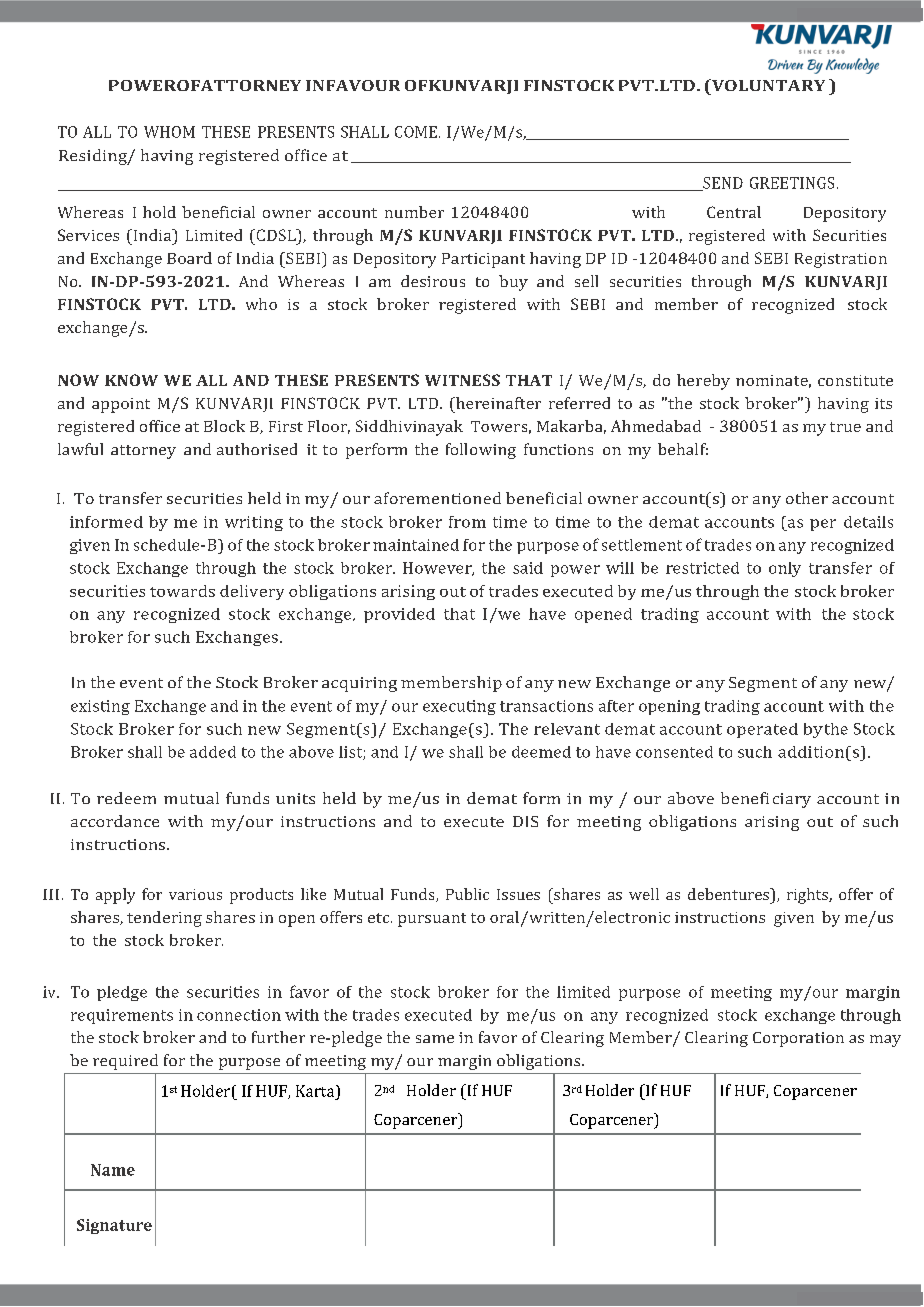 The width and height of the screenshot is (924, 1307). I want to click on lawful, so click(80, 449).
